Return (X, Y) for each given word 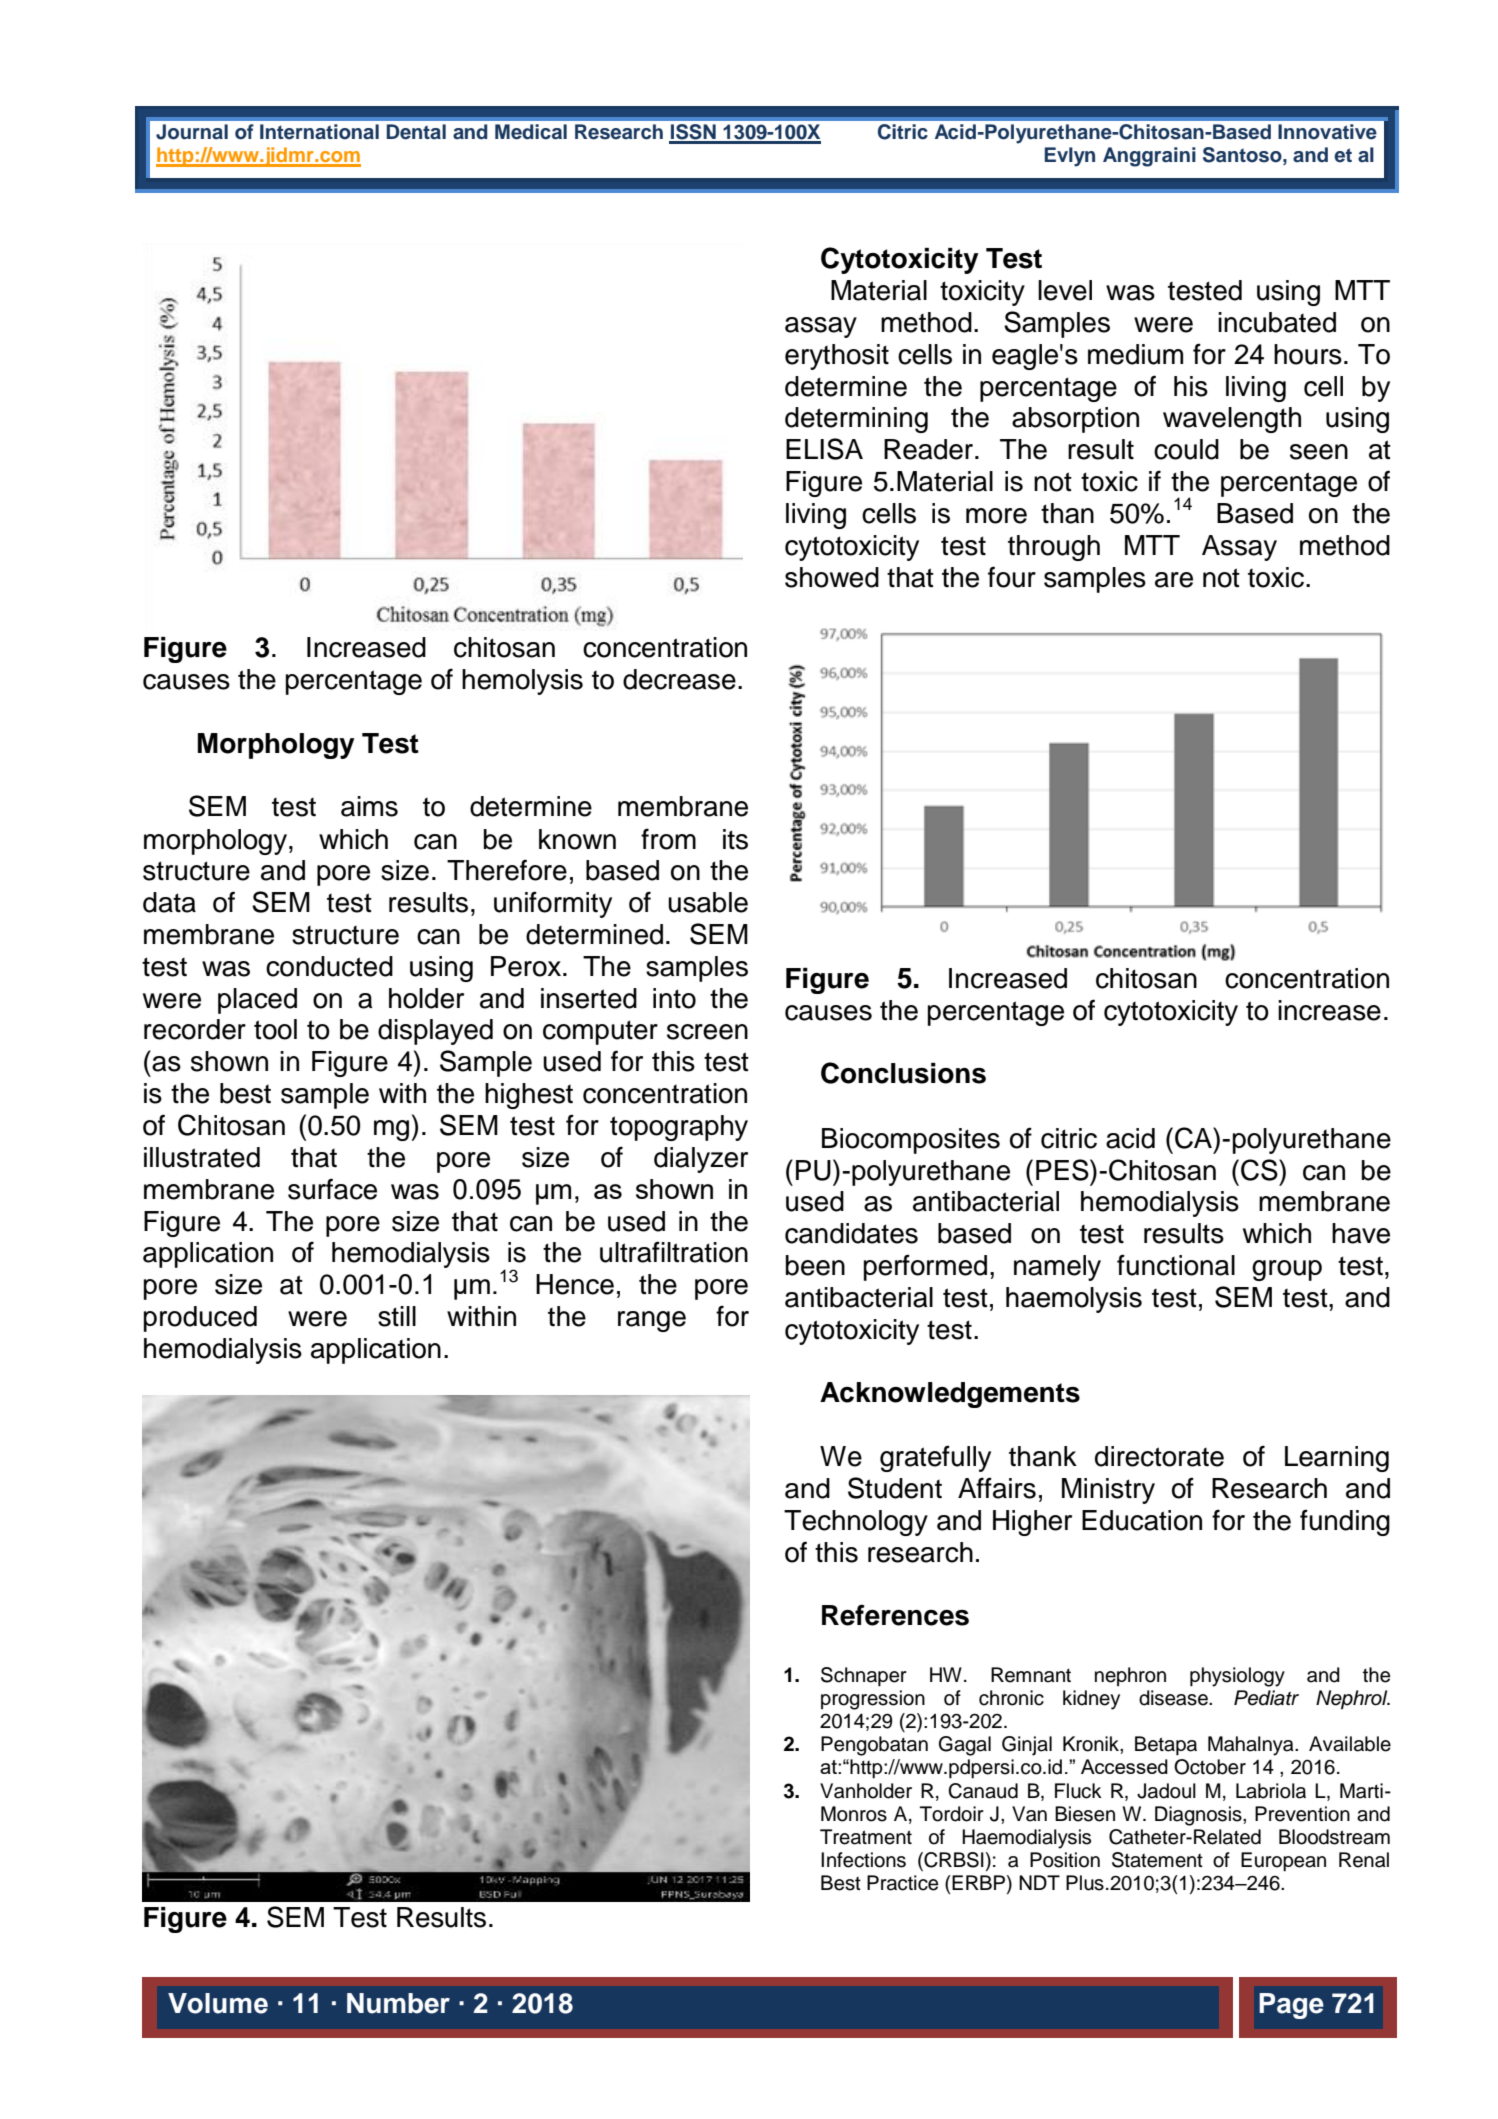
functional (1176, 1265)
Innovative (1327, 132)
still (397, 1316)
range (652, 1321)
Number (398, 2003)
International (319, 132)
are (1174, 580)
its (735, 839)
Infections (863, 1860)
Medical (531, 132)
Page (1291, 2006)
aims (369, 806)
